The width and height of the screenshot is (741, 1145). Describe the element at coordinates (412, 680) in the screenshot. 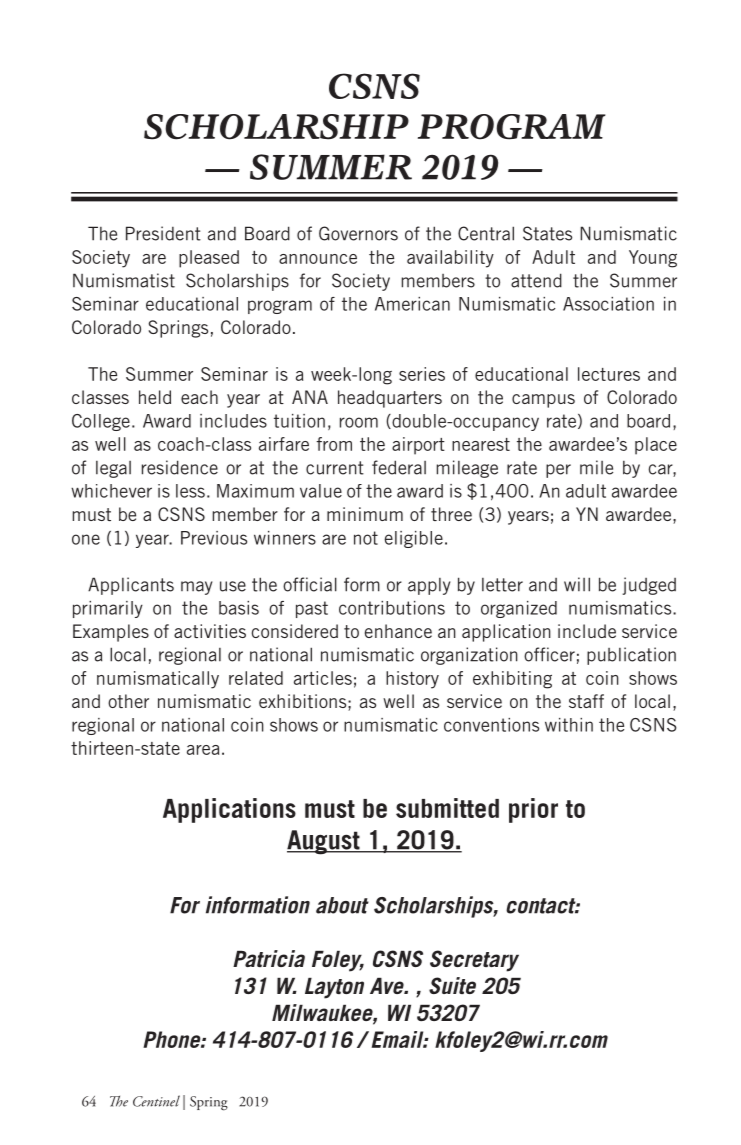

I see `history` at that location.
